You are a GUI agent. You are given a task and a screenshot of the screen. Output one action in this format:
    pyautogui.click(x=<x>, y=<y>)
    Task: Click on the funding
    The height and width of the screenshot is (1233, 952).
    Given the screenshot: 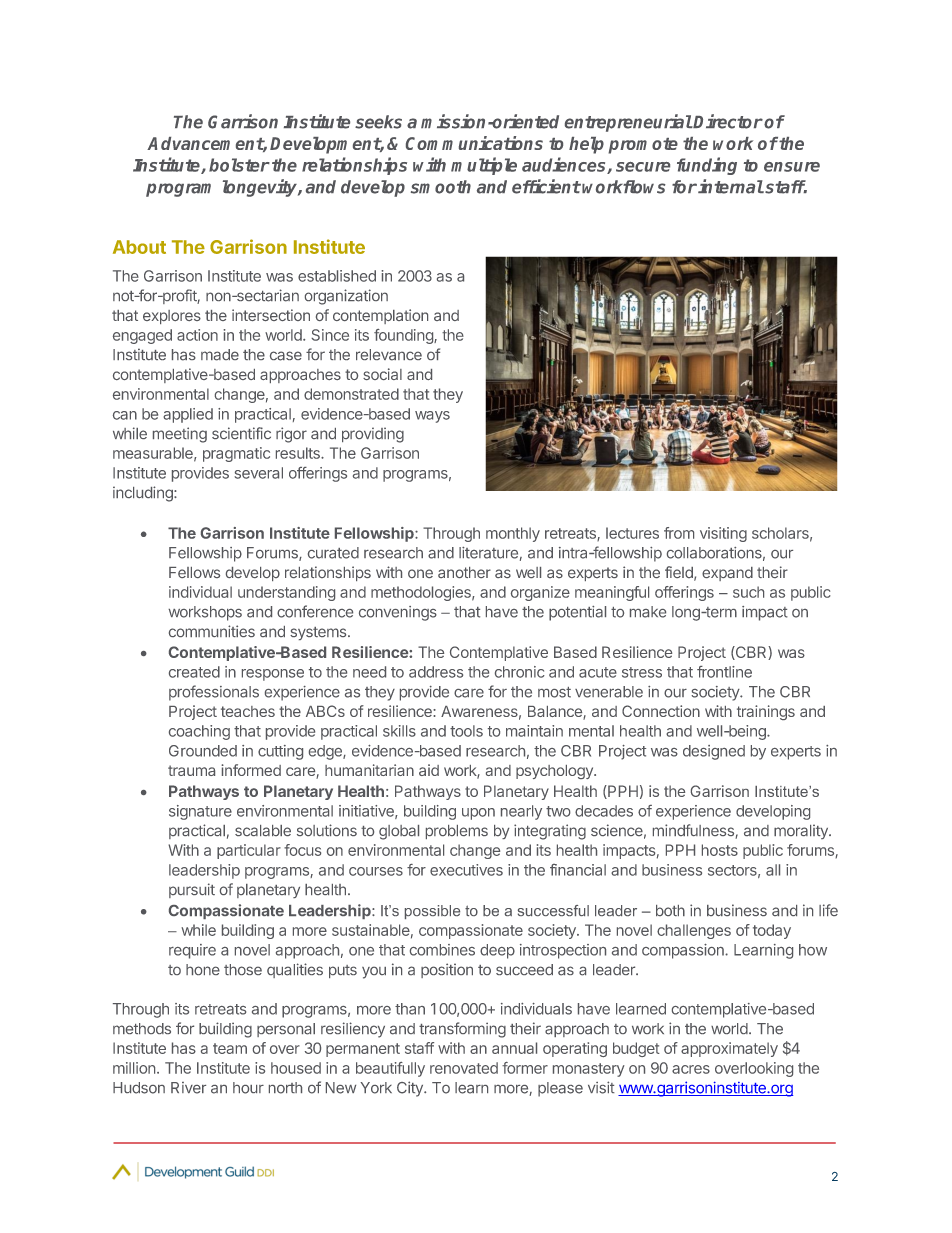 What is the action you would take?
    pyautogui.click(x=707, y=166)
